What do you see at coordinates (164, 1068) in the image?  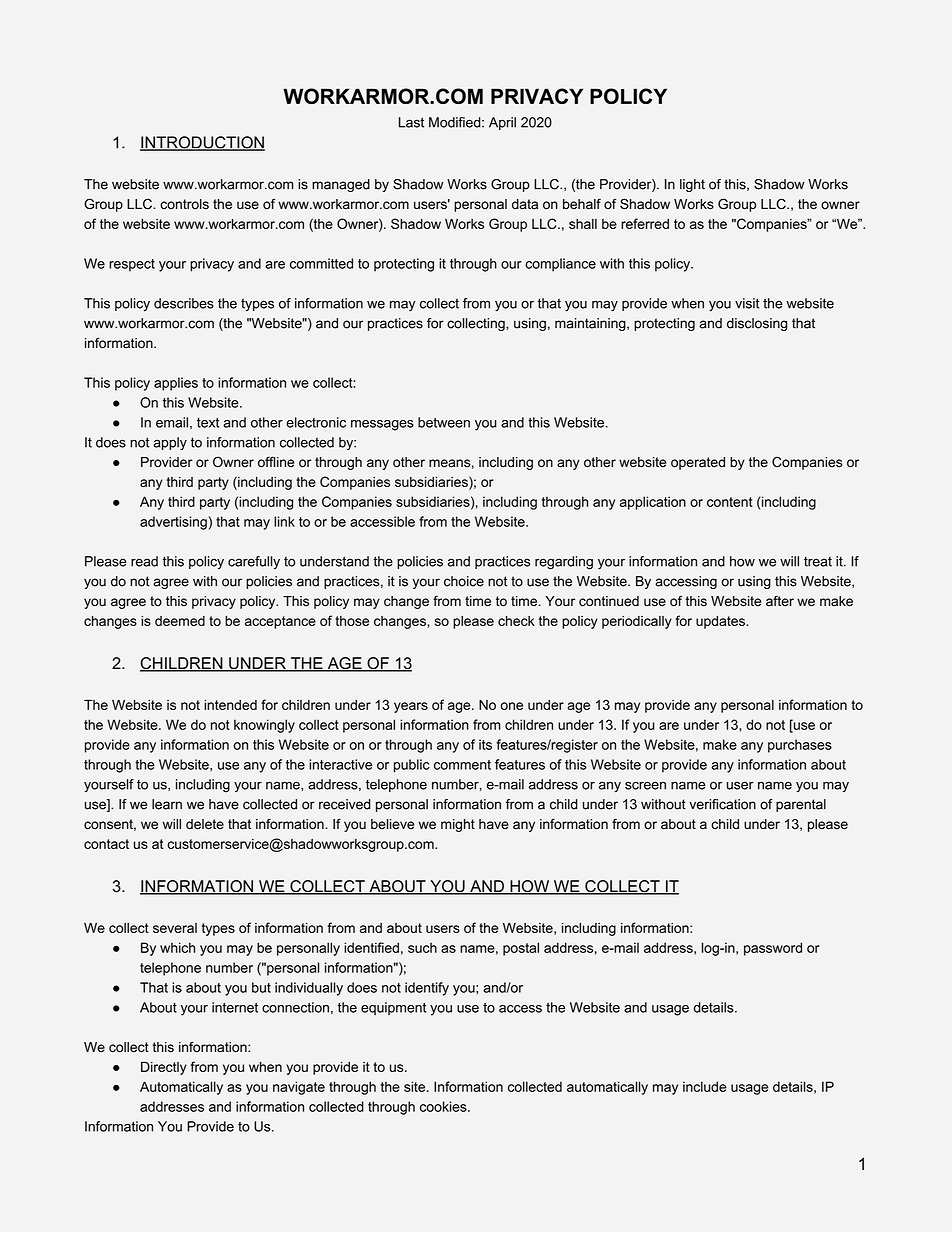 I see `Directly` at bounding box center [164, 1068].
